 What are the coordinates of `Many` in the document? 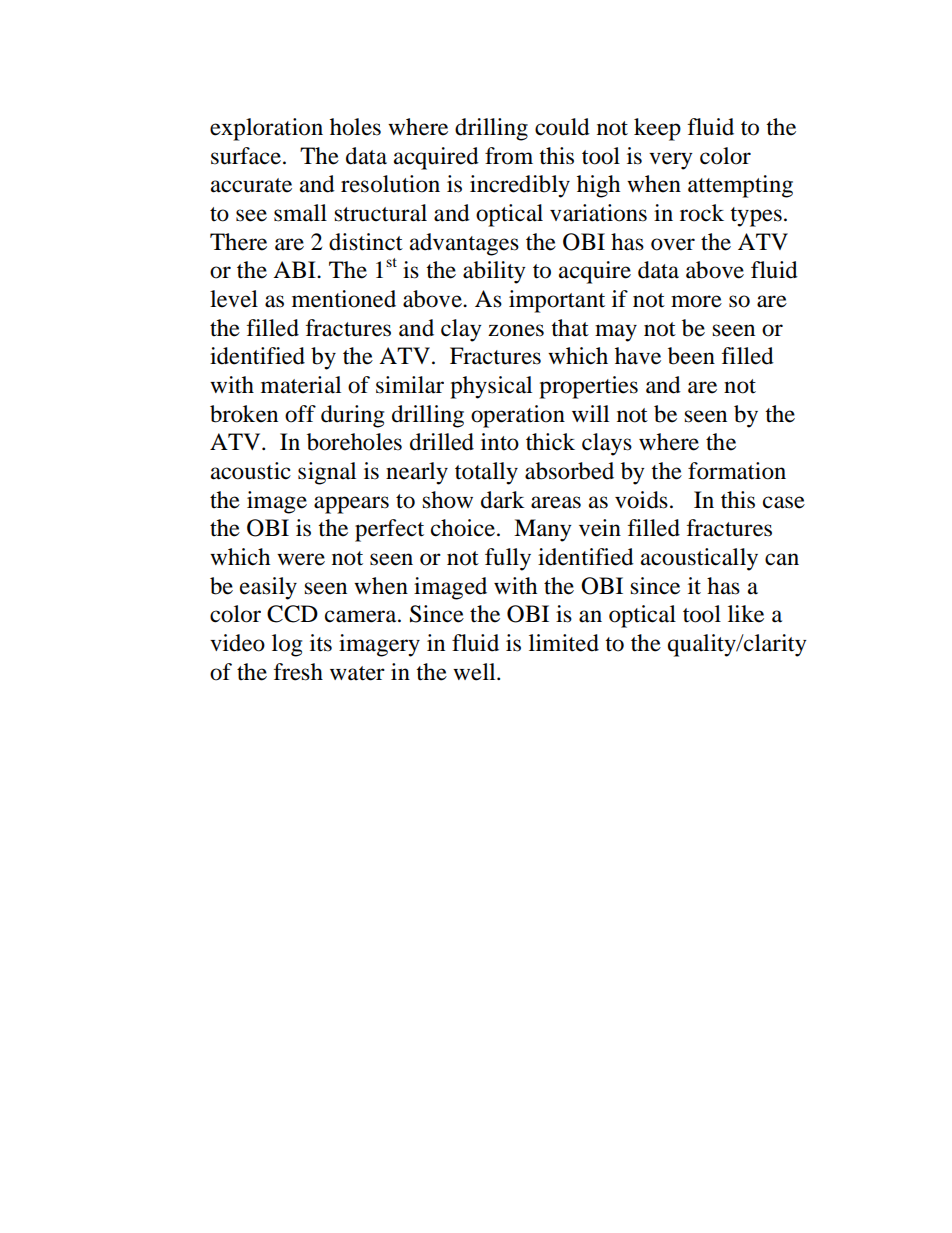 It's located at (543, 530).
